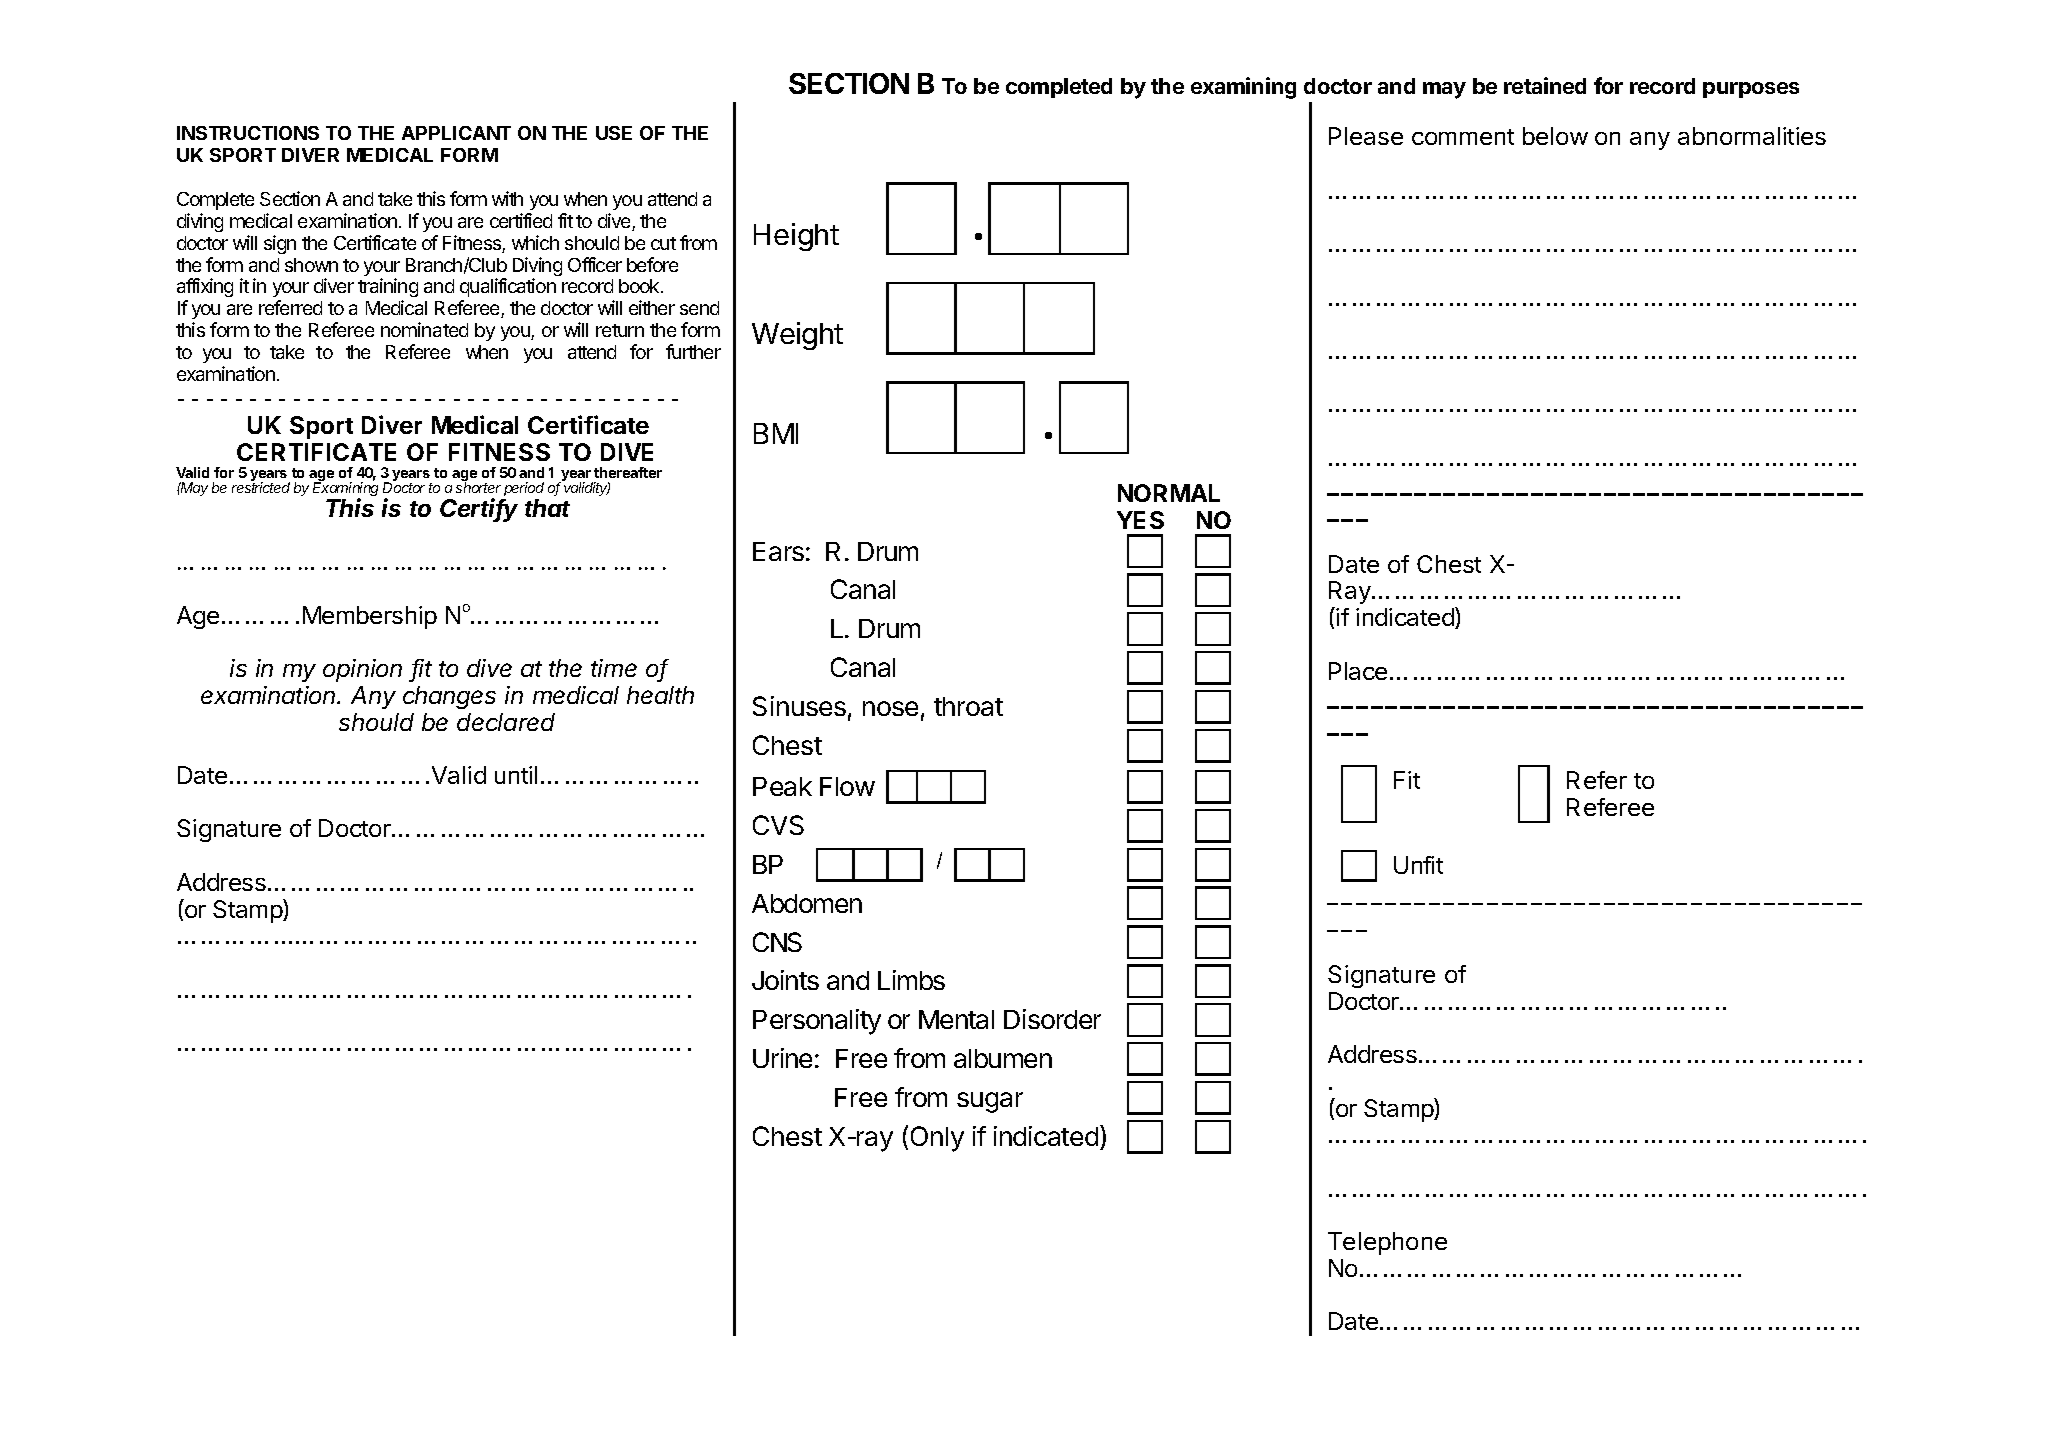 The height and width of the page is (1445, 2045). I want to click on opinion, so click(362, 670).
